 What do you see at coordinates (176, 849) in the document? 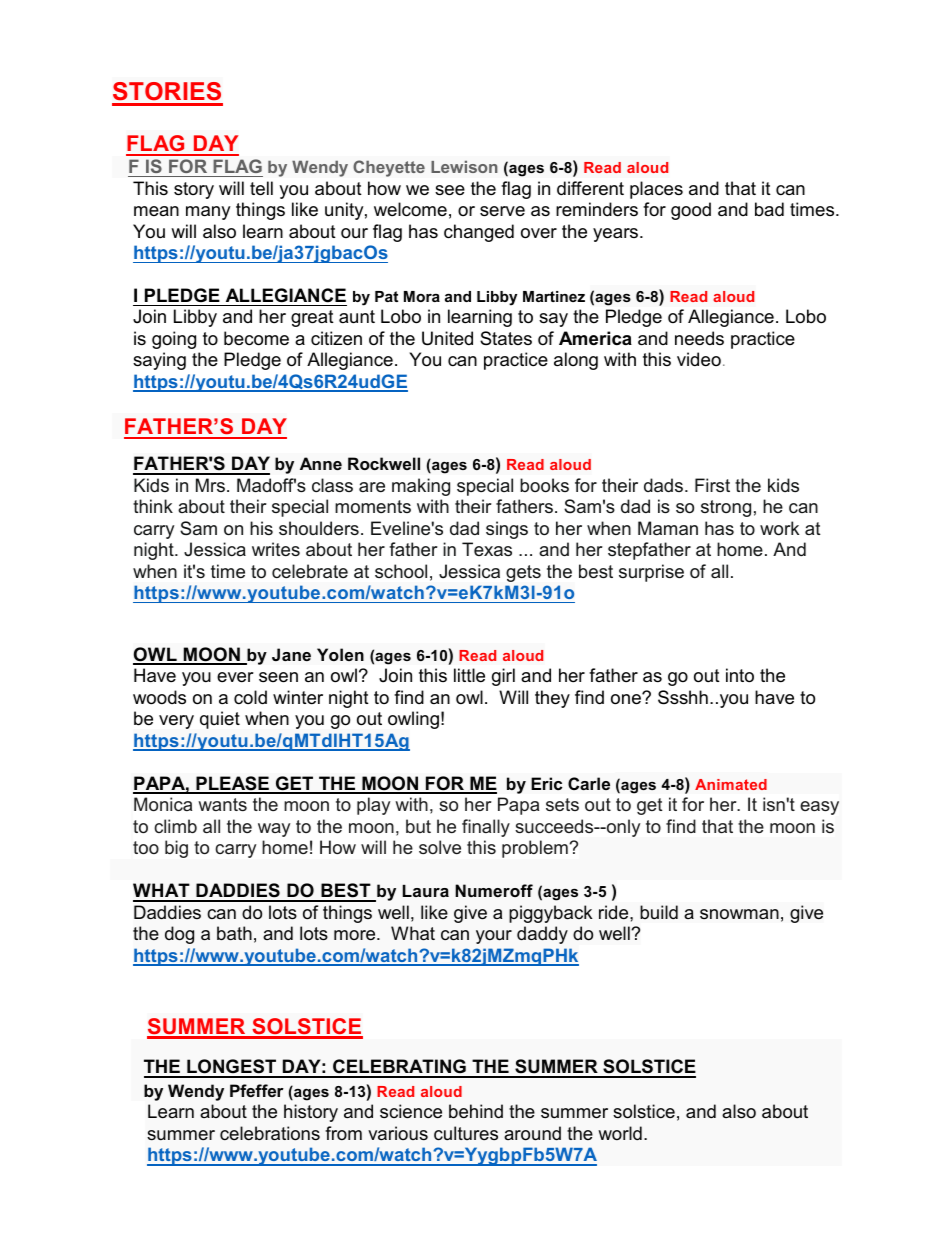
I see `big` at bounding box center [176, 849].
